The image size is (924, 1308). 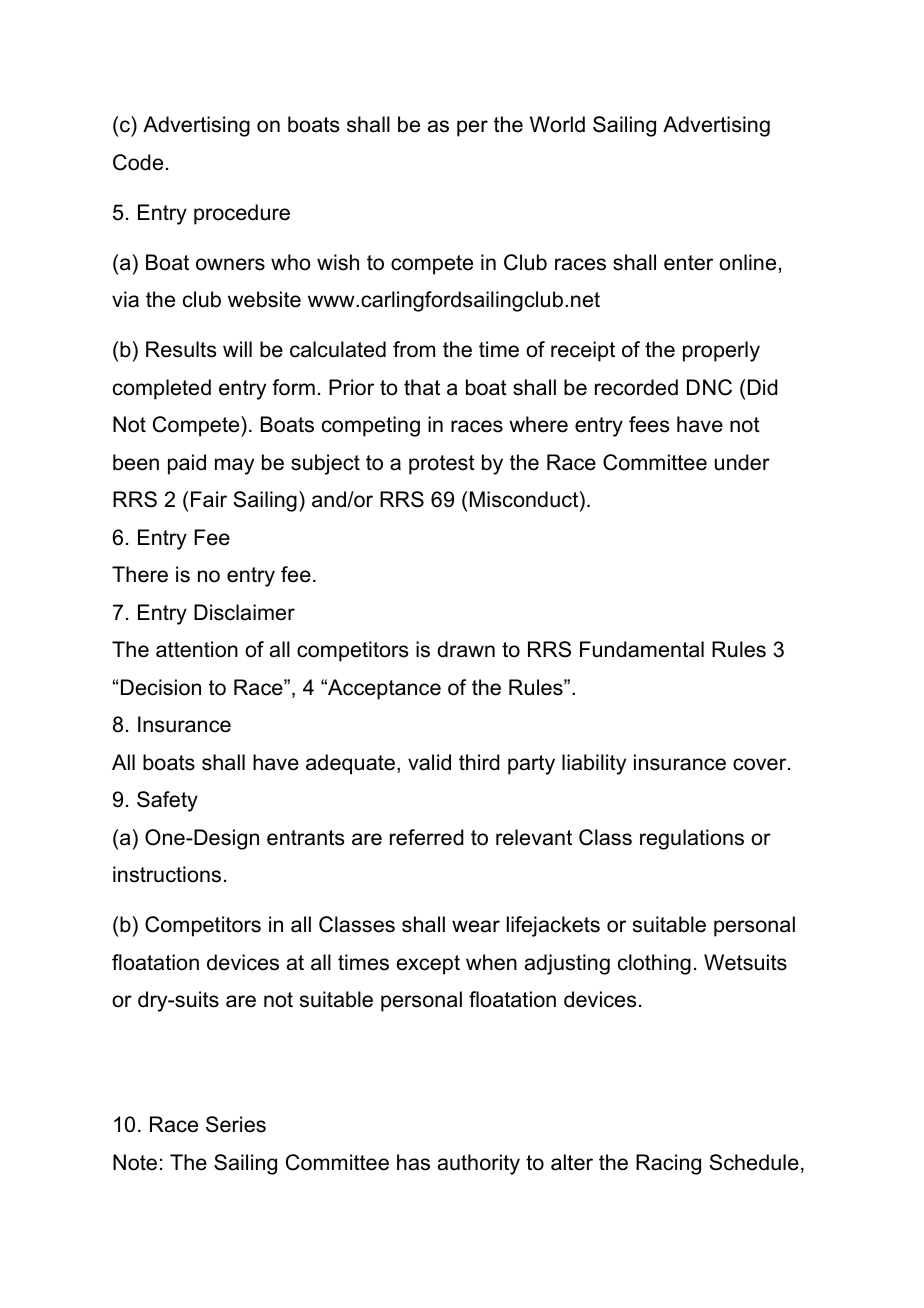 I want to click on World, so click(x=557, y=124).
